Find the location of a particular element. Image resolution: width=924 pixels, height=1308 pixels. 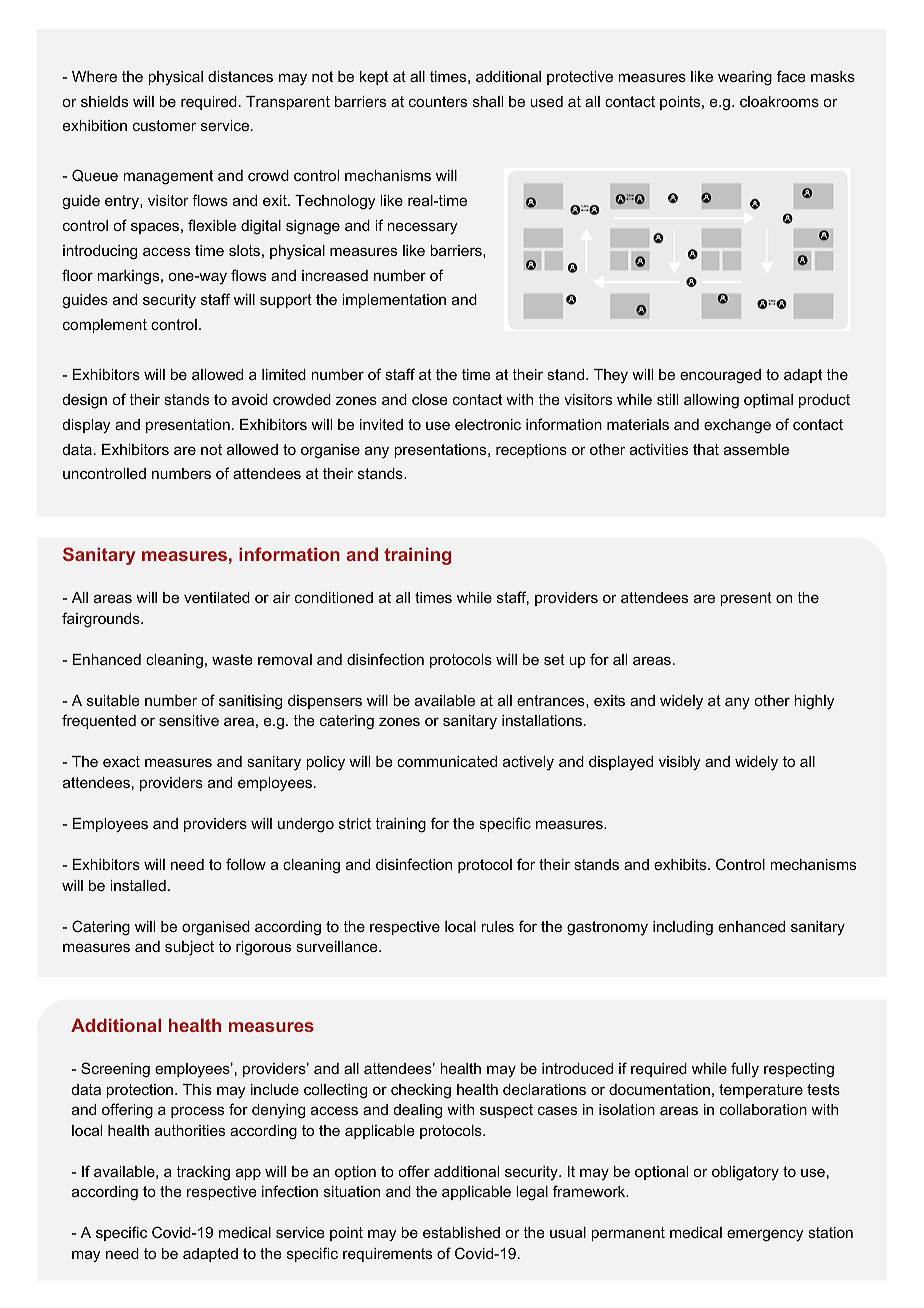

tracking is located at coordinates (203, 1173).
